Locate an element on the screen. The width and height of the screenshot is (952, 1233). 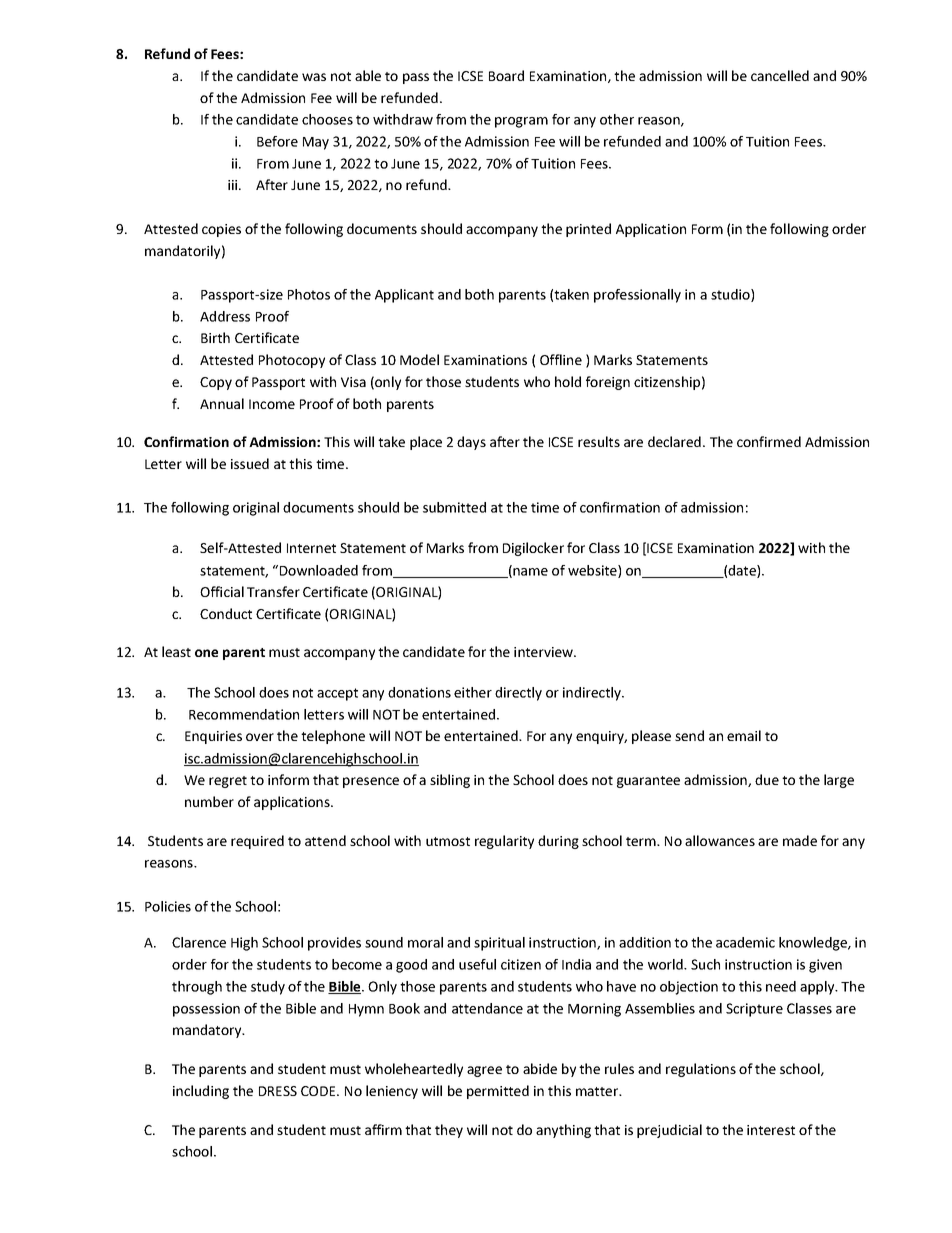
Before is located at coordinates (277, 141).
